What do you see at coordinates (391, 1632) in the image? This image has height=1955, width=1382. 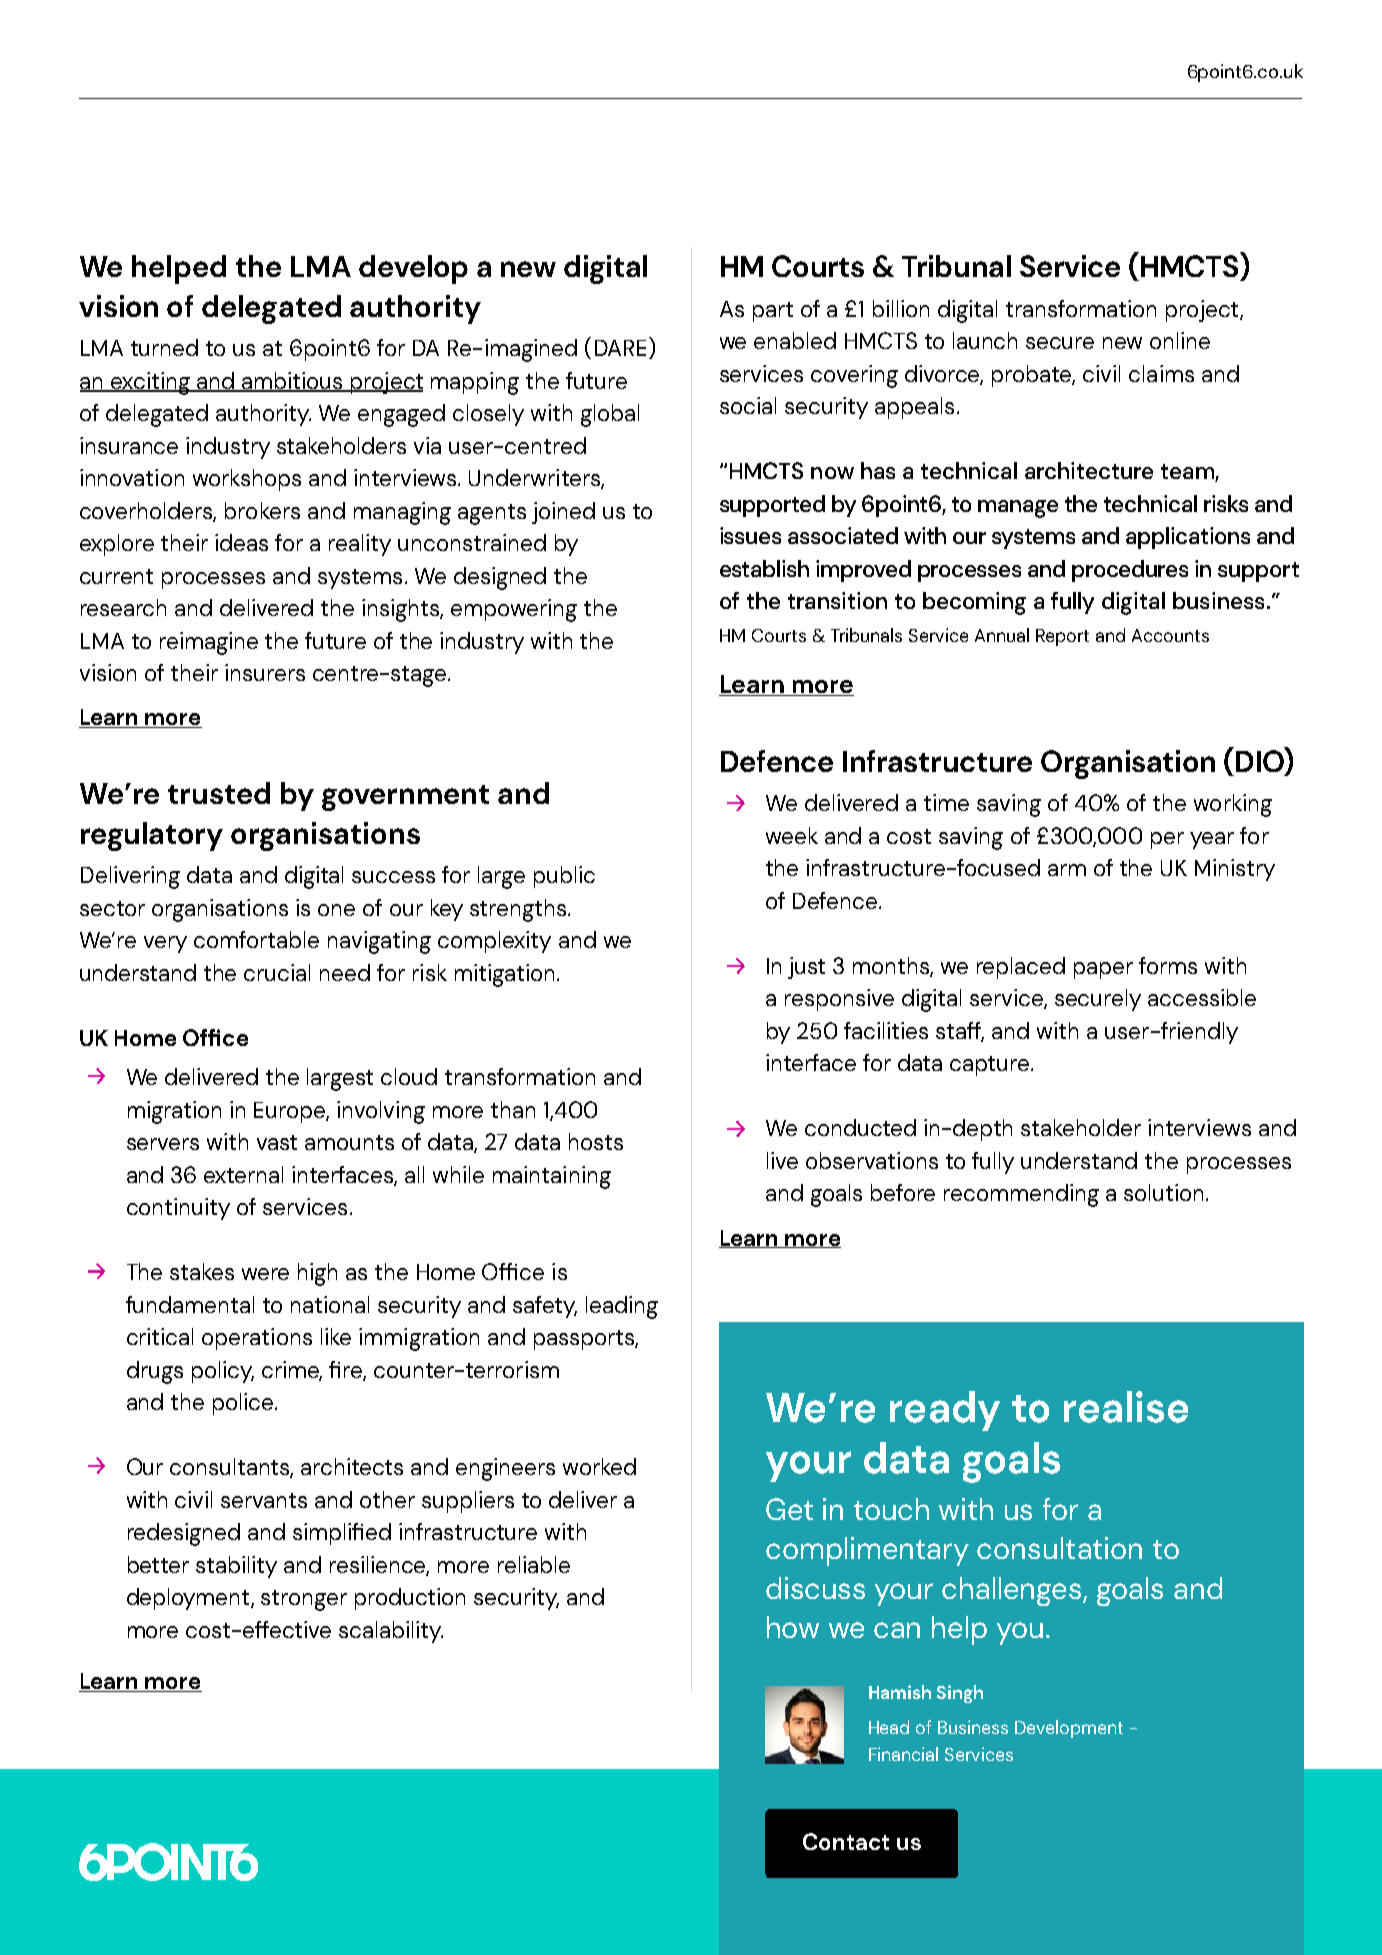 I see `scalability` at bounding box center [391, 1632].
